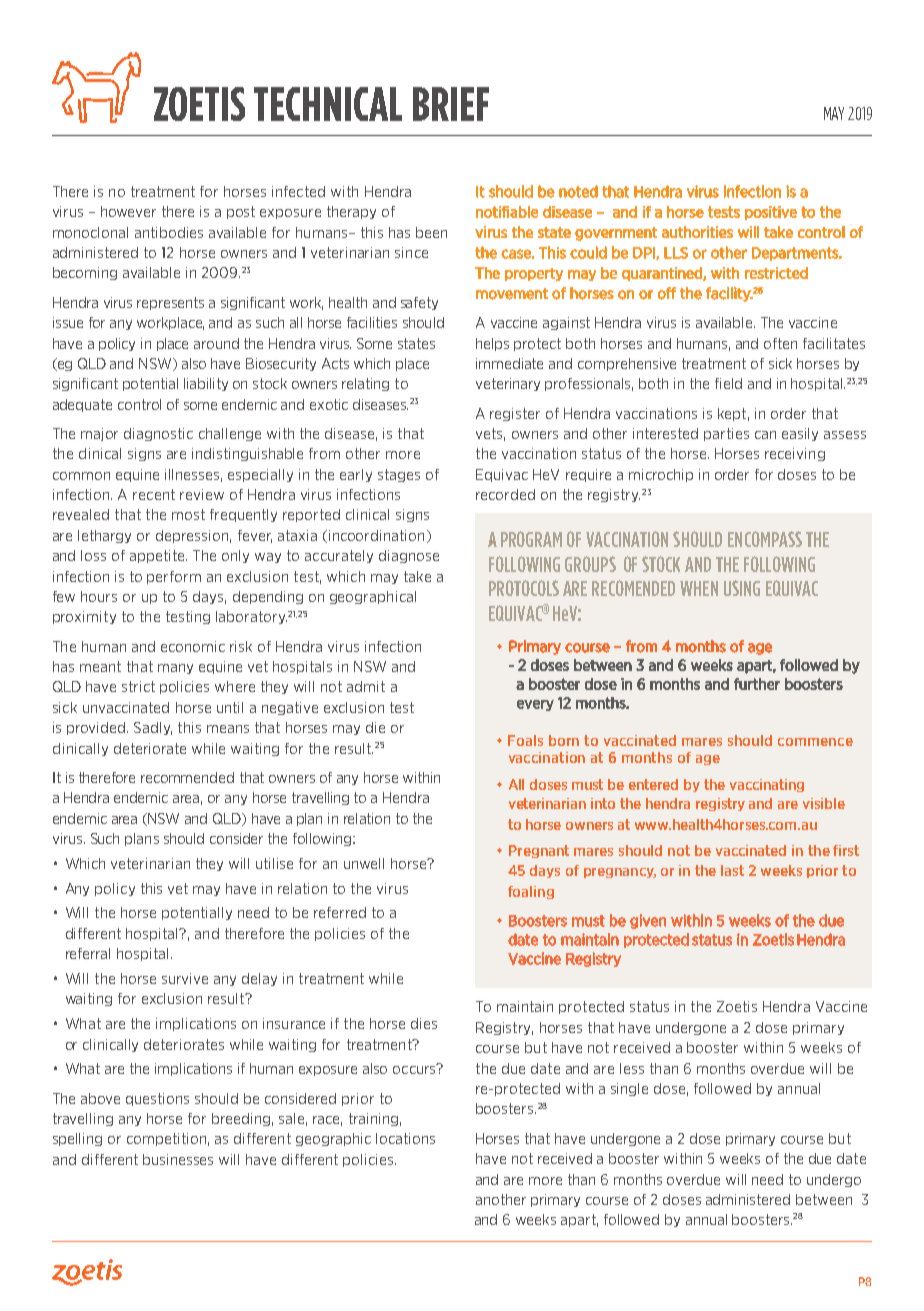  I want to click on questions, so click(157, 1099).
